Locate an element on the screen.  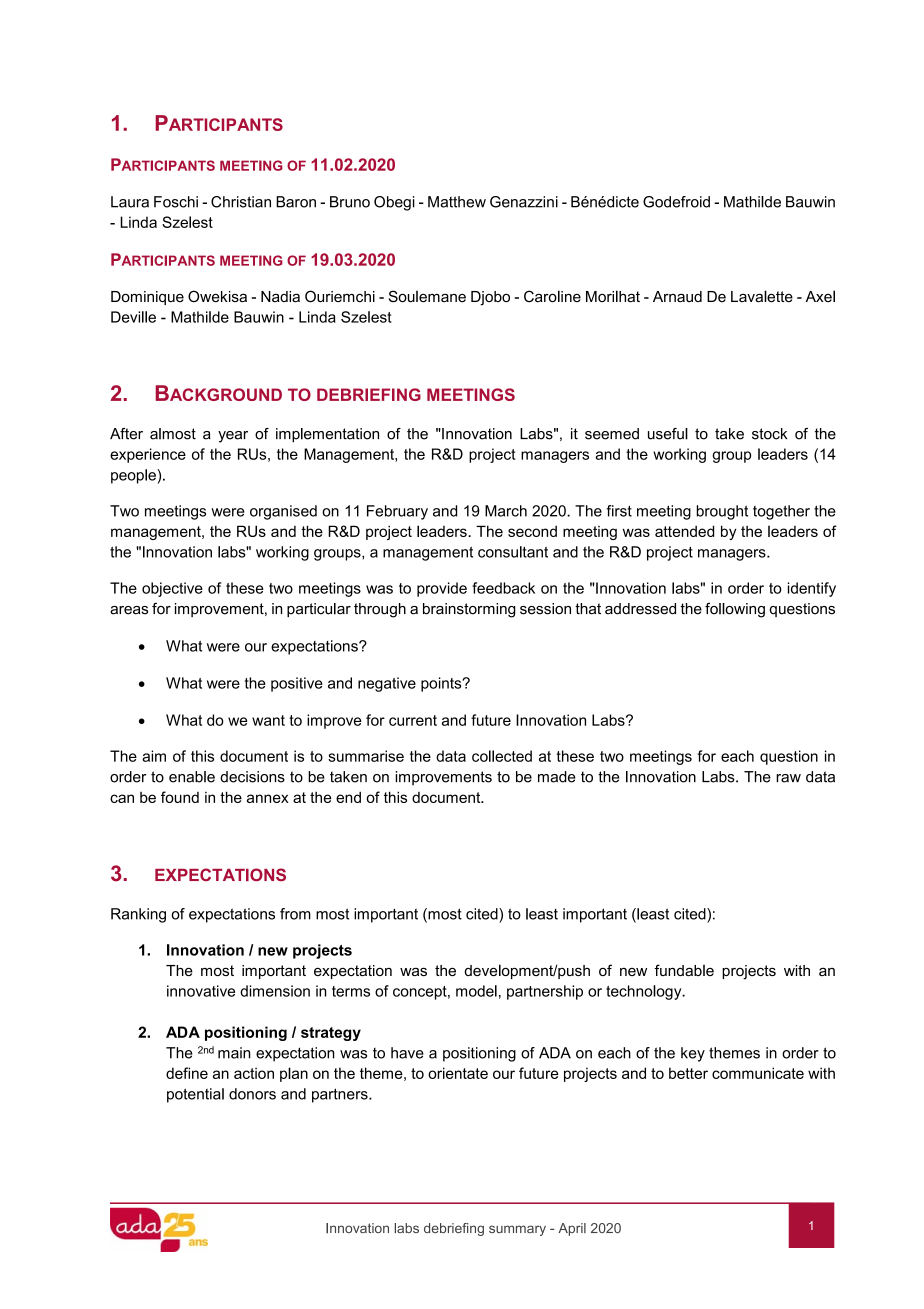
summary is located at coordinates (517, 1230).
